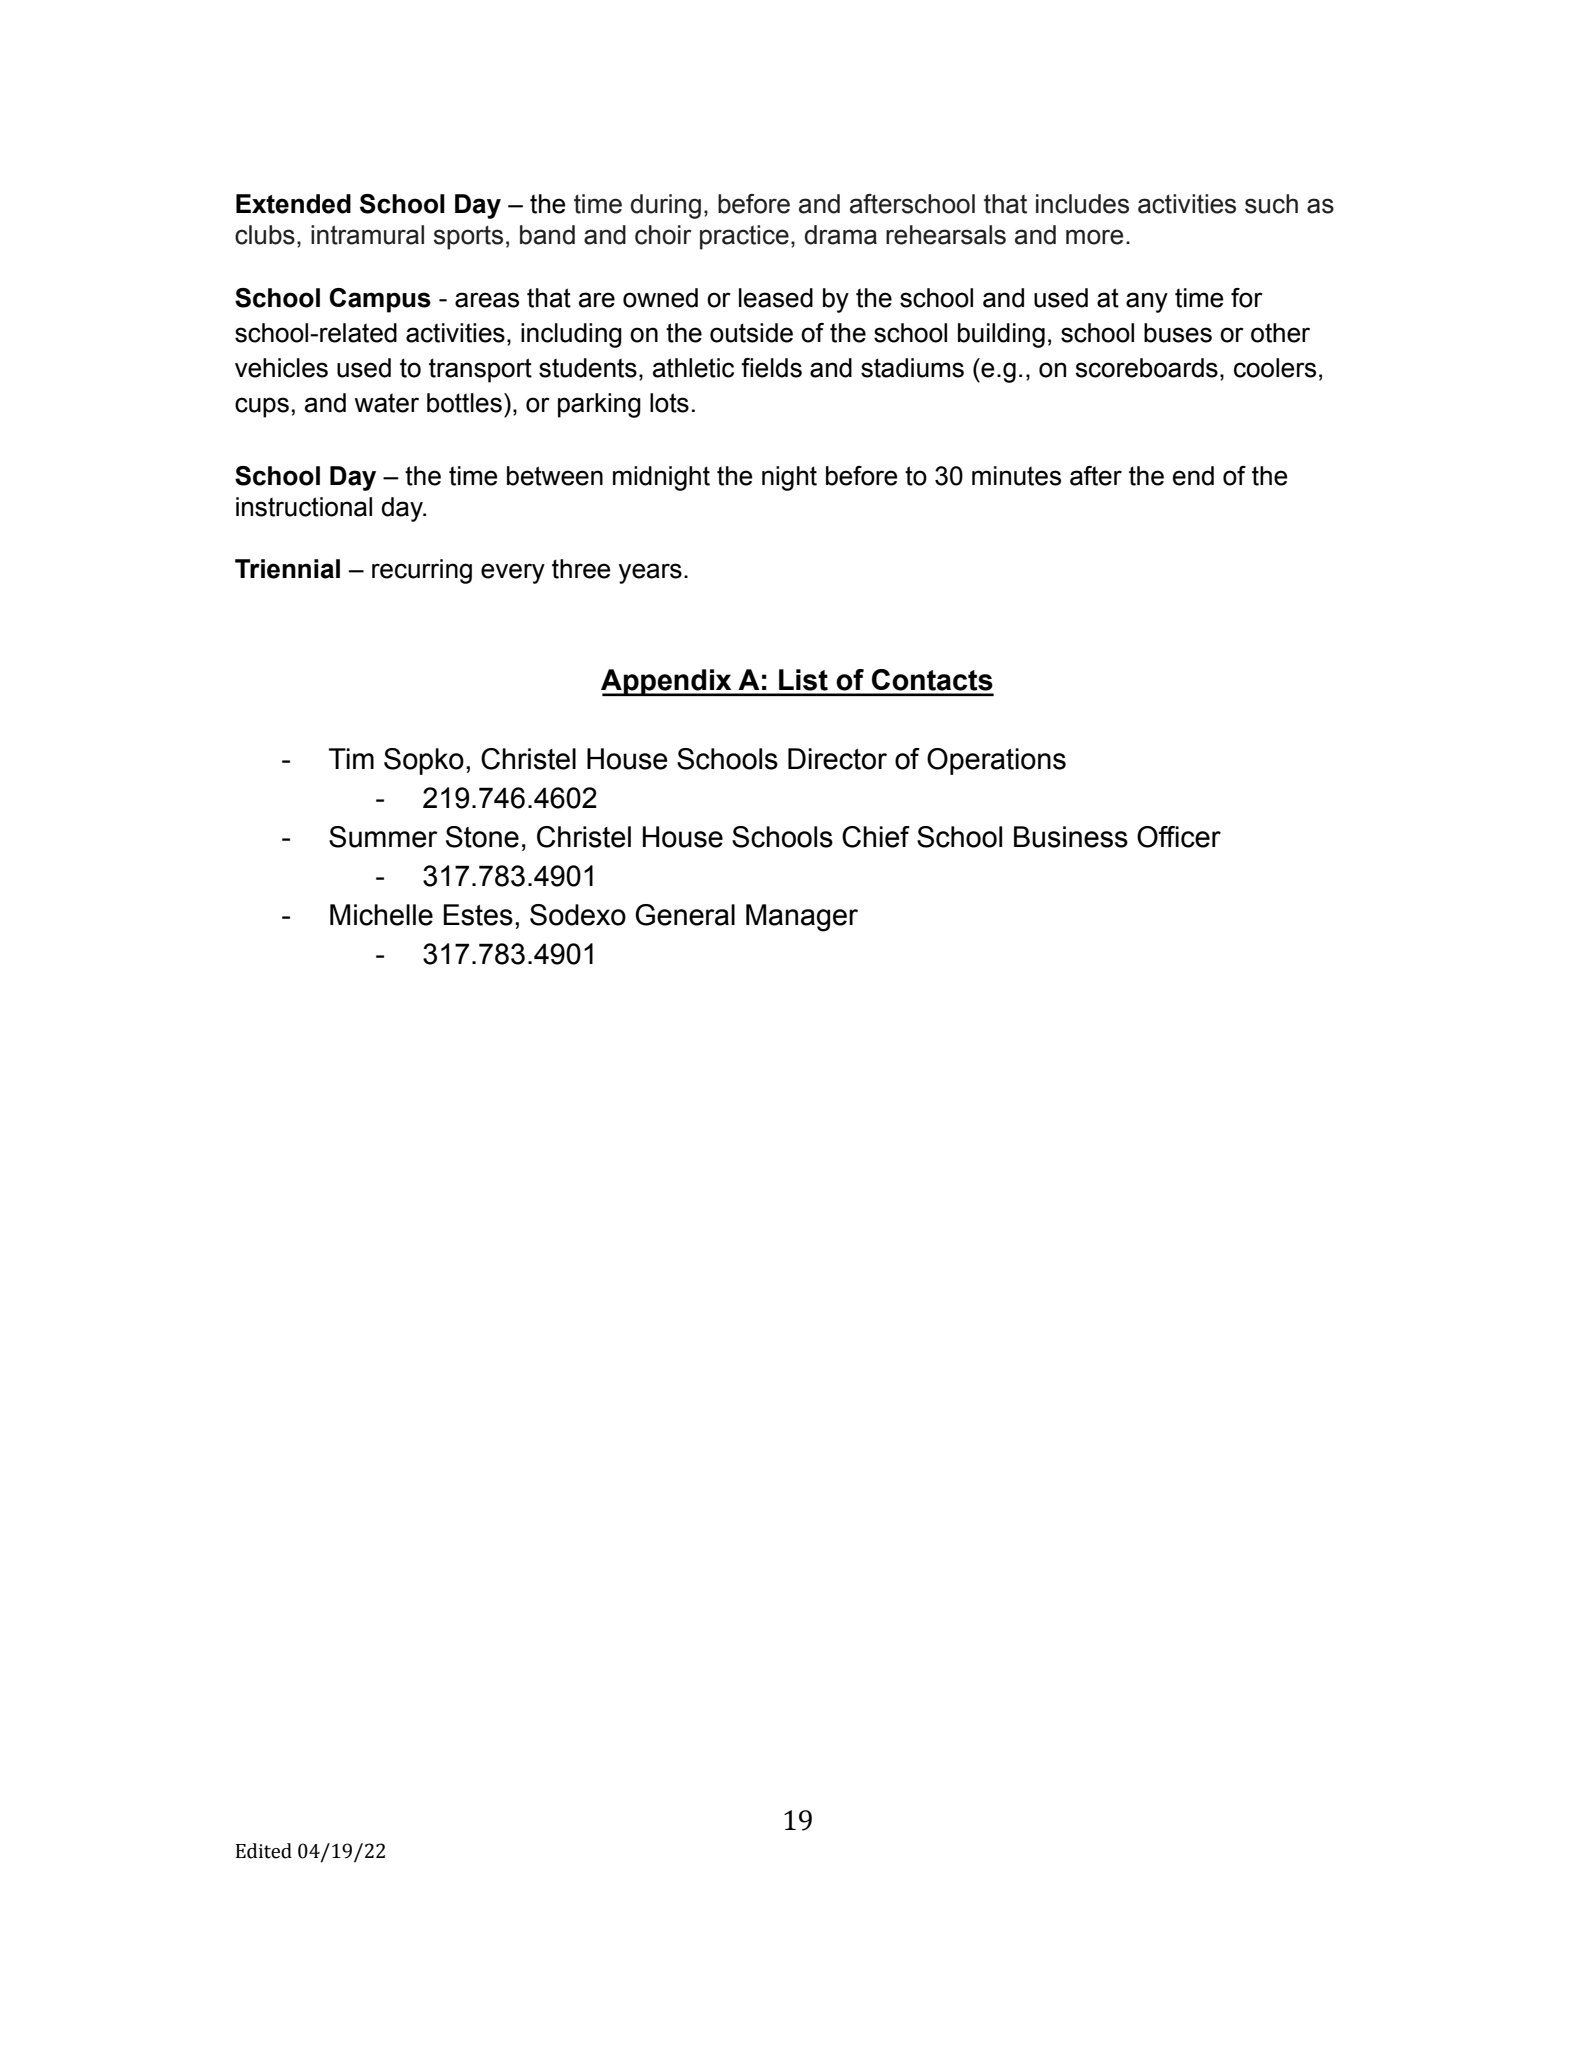  What do you see at coordinates (1179, 837) in the screenshot?
I see `Officer` at bounding box center [1179, 837].
